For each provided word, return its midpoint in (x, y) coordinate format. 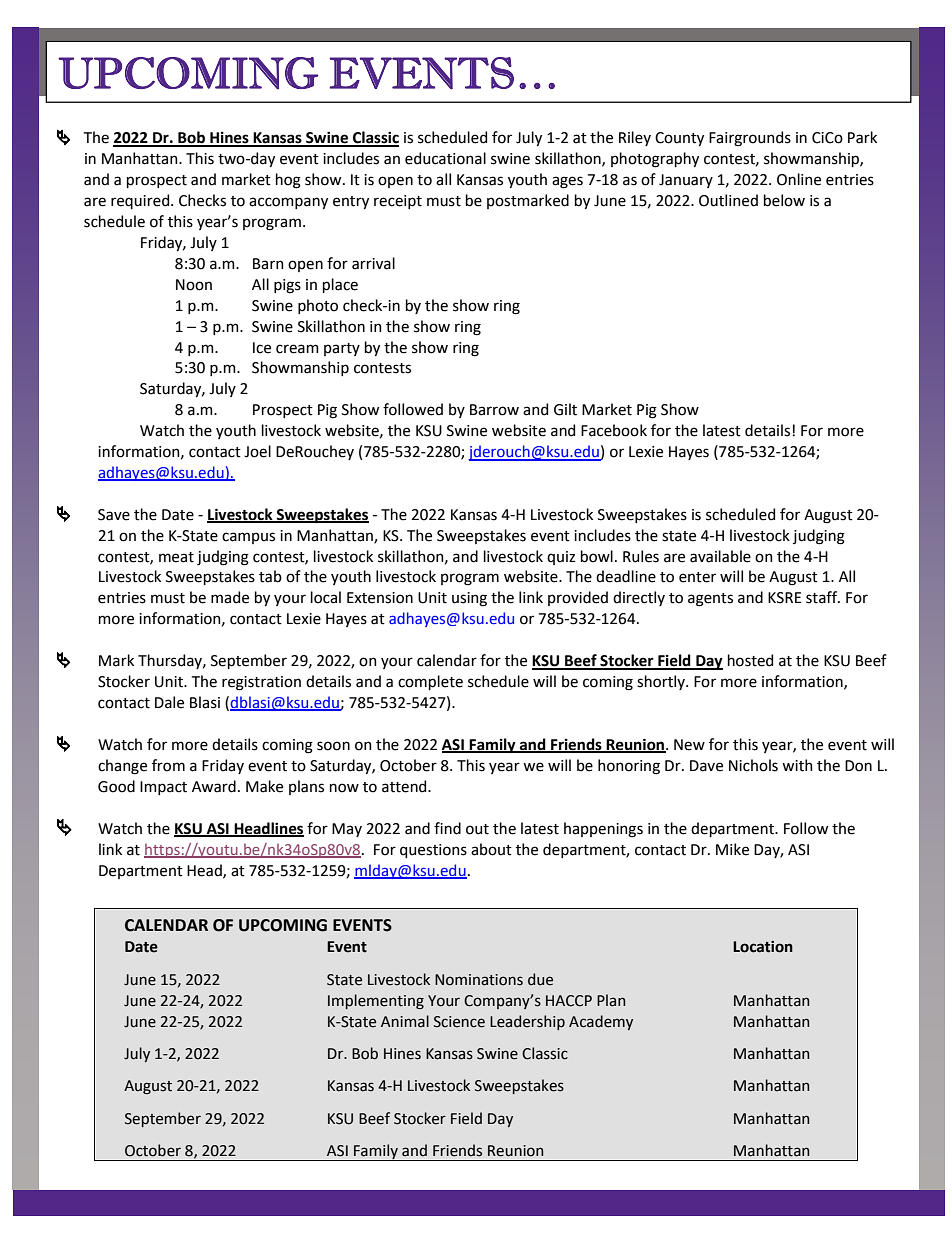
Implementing (376, 1001)
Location (763, 947)
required (141, 201)
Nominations (479, 980)
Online (799, 179)
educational (445, 158)
